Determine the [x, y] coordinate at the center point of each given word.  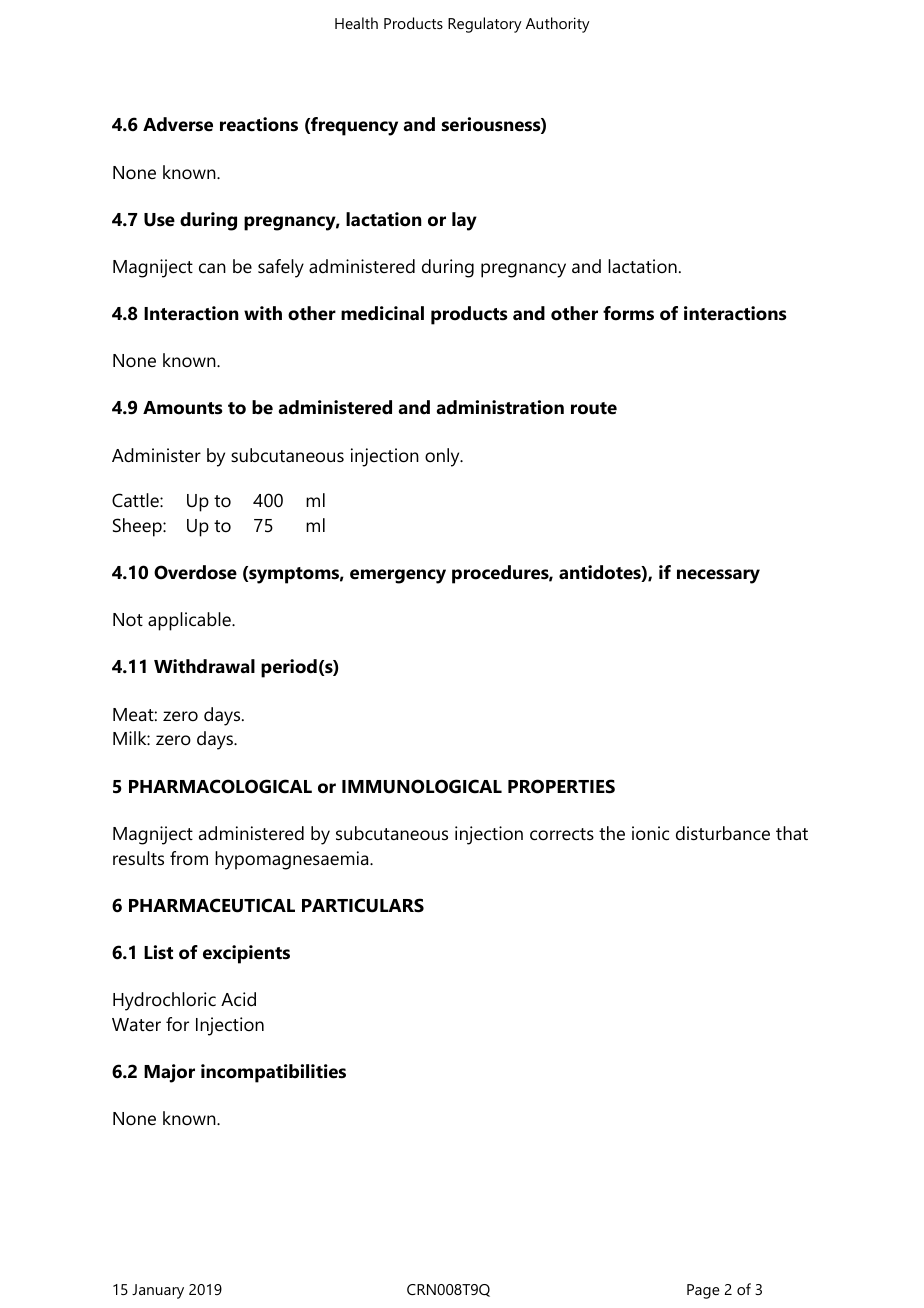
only [443, 457]
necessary [718, 576]
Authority [558, 25]
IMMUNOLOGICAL [422, 786]
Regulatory [485, 25]
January [158, 1291]
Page [703, 1291]
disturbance [723, 833]
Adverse [178, 124]
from [189, 858]
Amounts [183, 408]
